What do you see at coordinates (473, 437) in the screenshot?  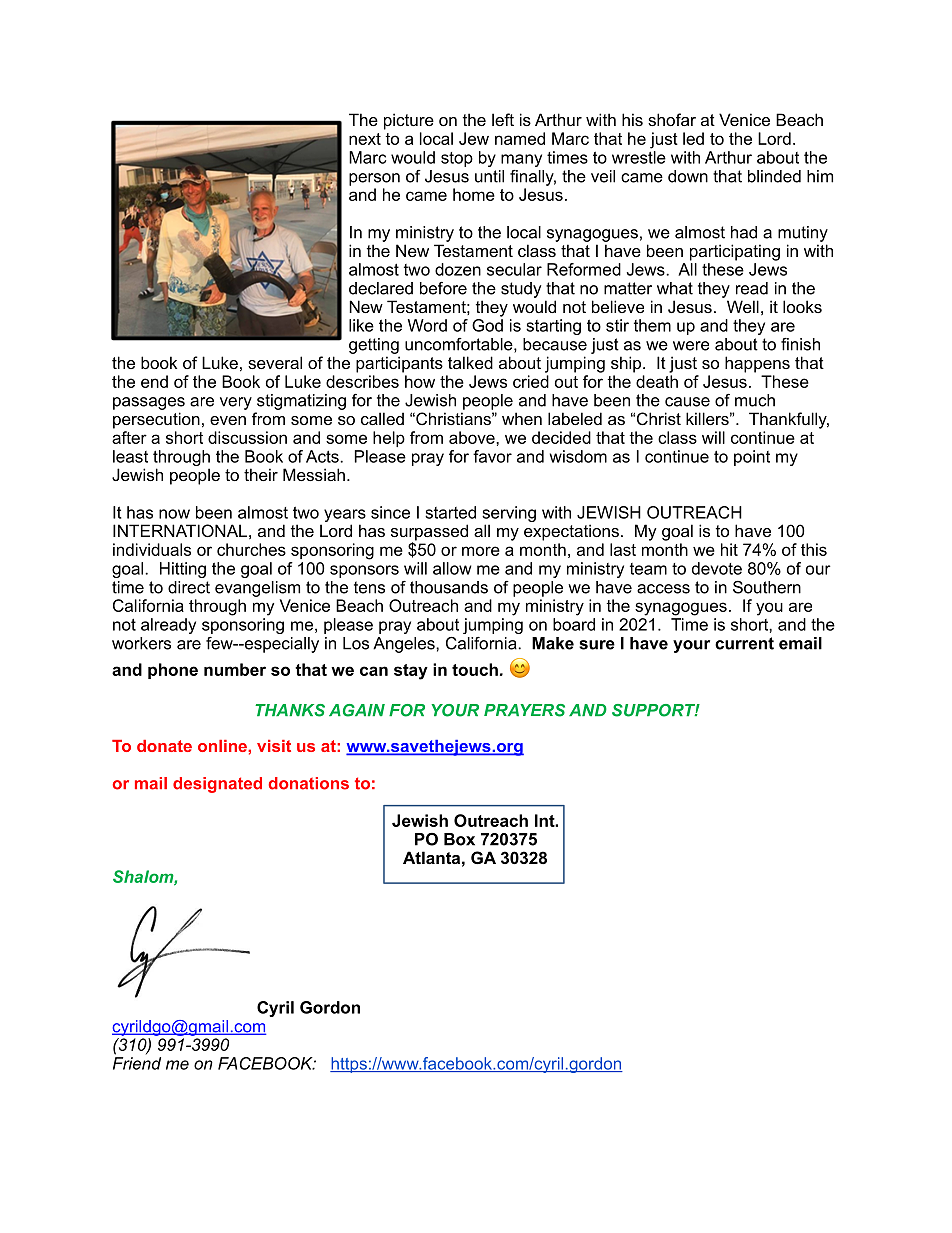 I see `above` at bounding box center [473, 437].
